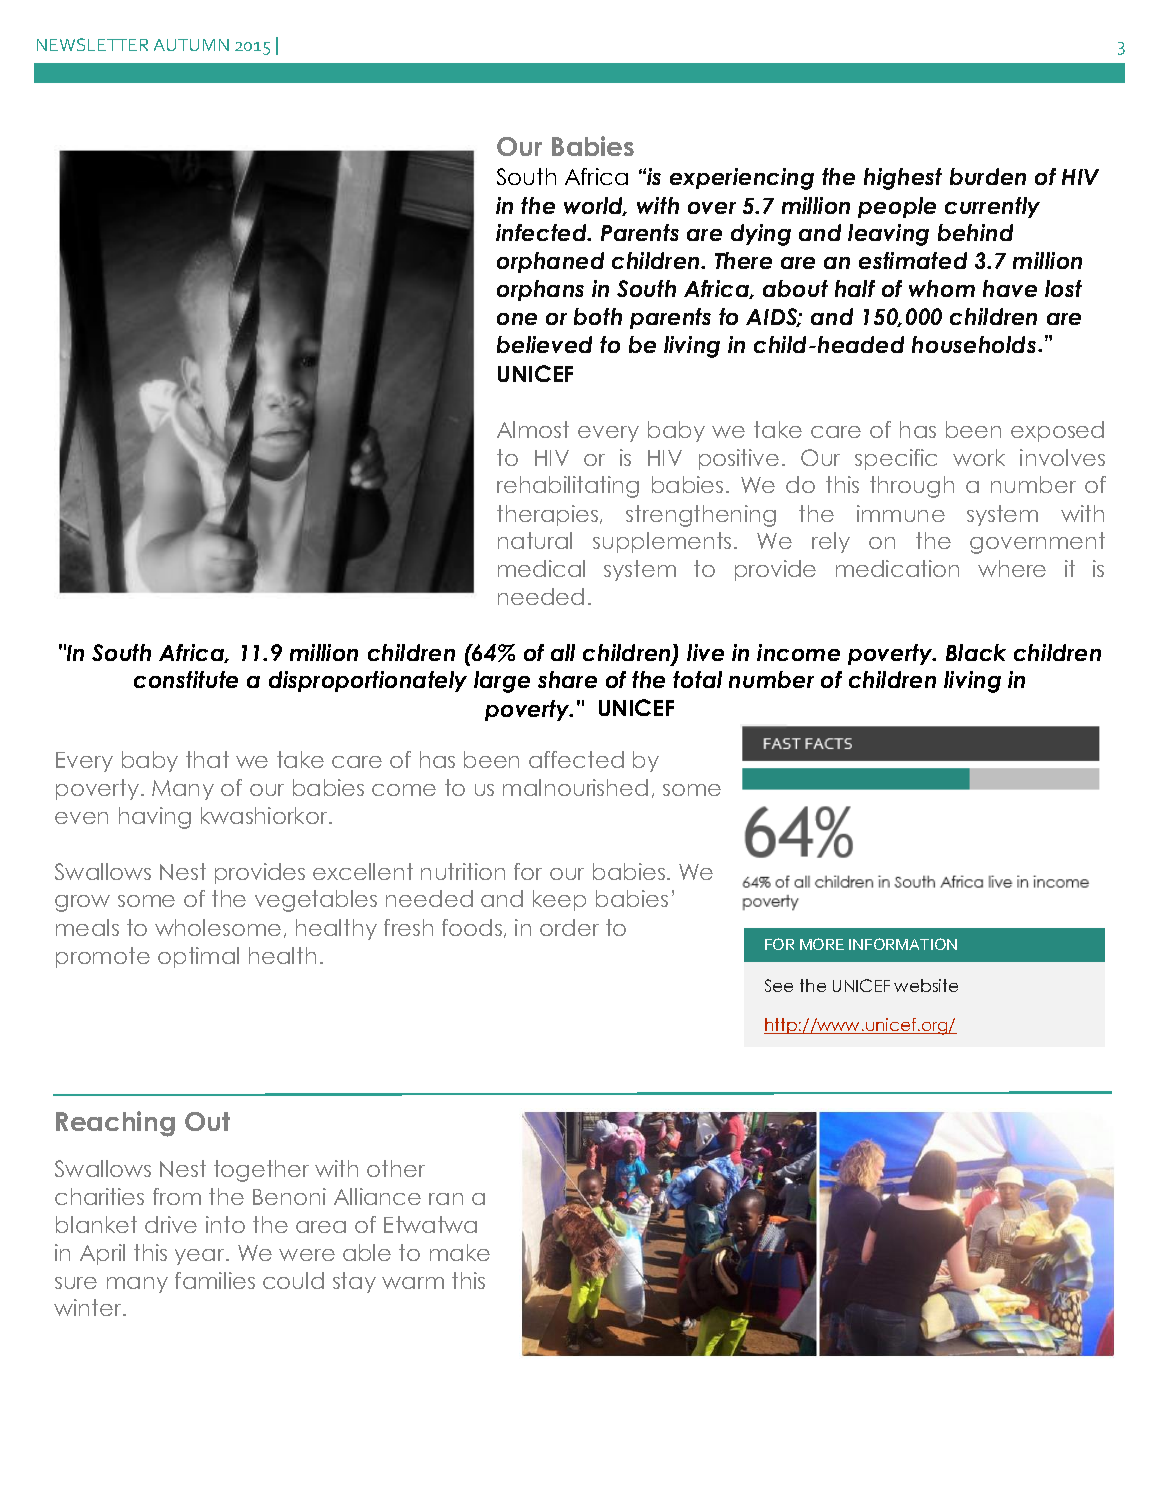 This screenshot has width=1161, height=1503. What do you see at coordinates (595, 206) in the screenshot?
I see `world` at bounding box center [595, 206].
